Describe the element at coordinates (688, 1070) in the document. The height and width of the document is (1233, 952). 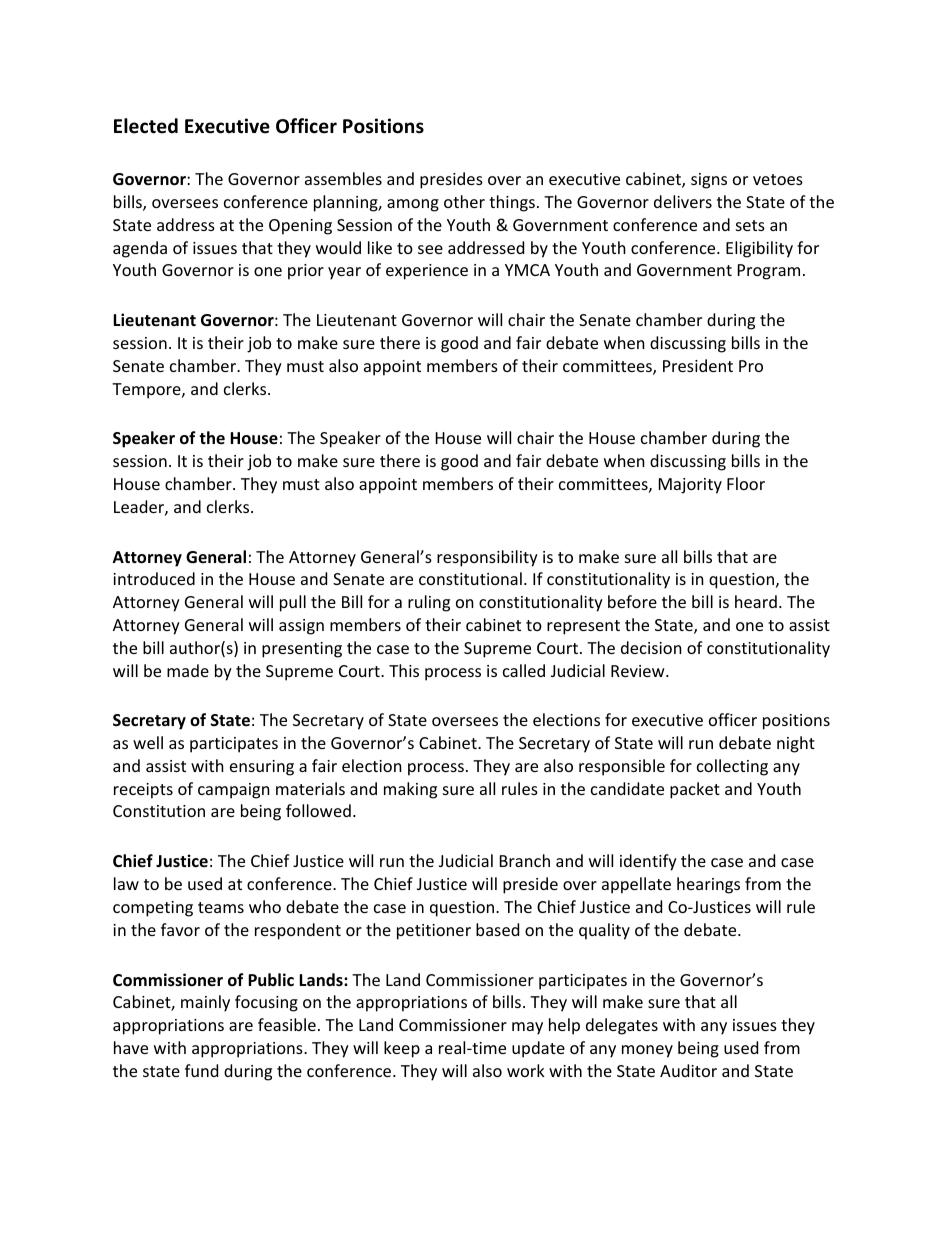
I see `Auditor` at that location.
